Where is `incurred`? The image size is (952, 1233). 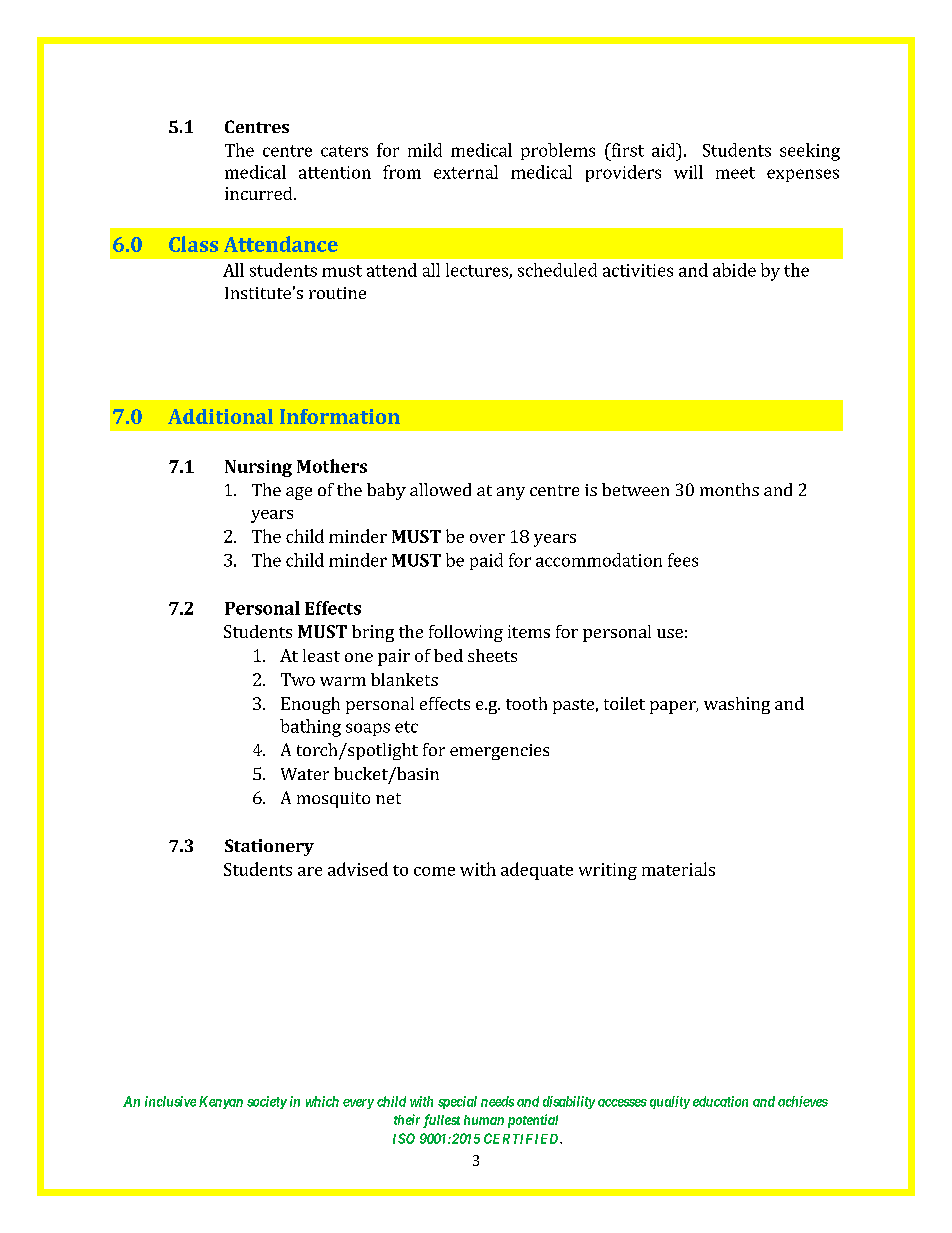
incurred is located at coordinates (260, 193).
